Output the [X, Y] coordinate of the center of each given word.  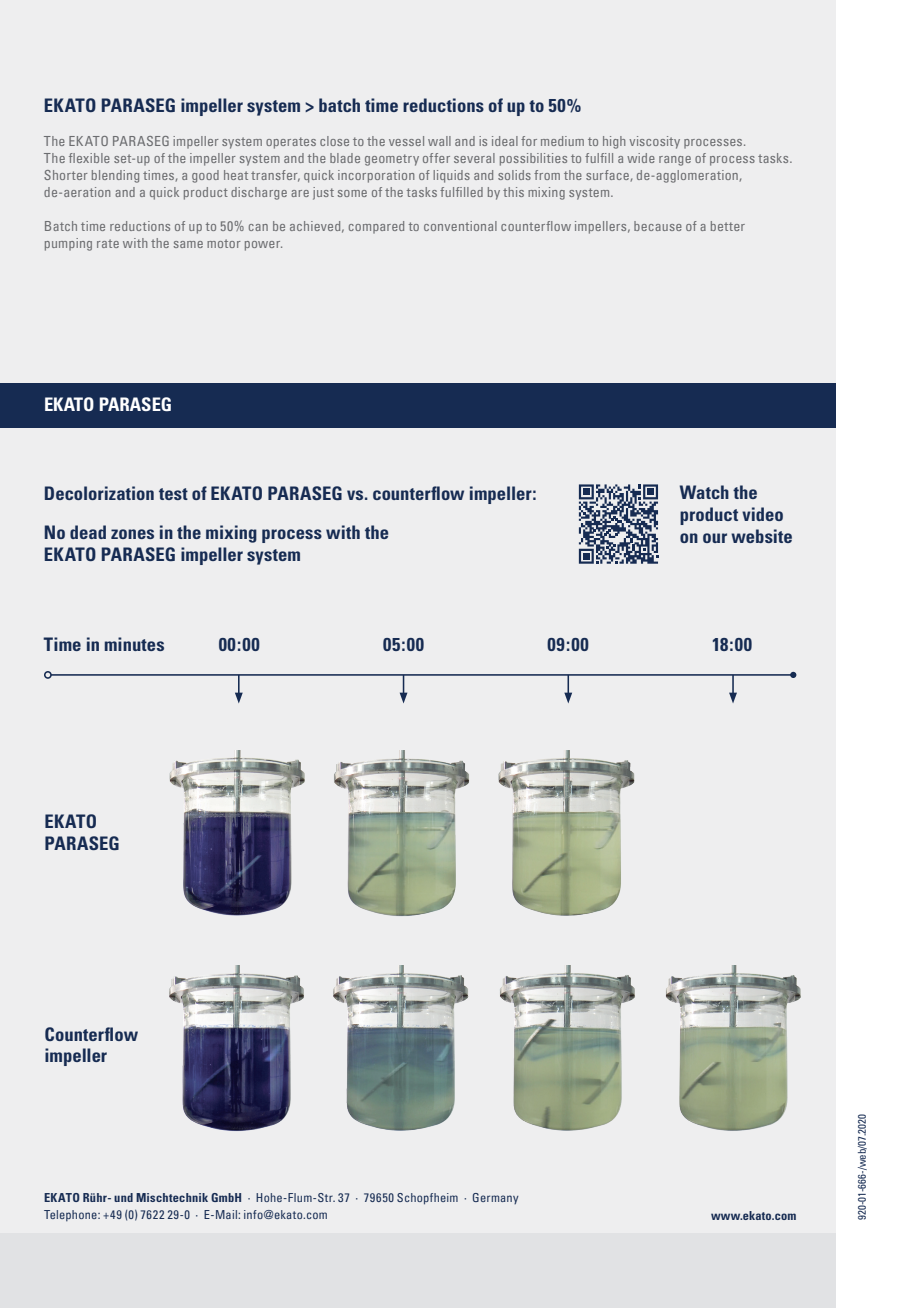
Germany [496, 1198]
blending [115, 176]
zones [132, 534]
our [715, 538]
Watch [704, 492]
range [675, 161]
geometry [392, 160]
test [173, 494]
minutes [134, 644]
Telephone [71, 1215]
